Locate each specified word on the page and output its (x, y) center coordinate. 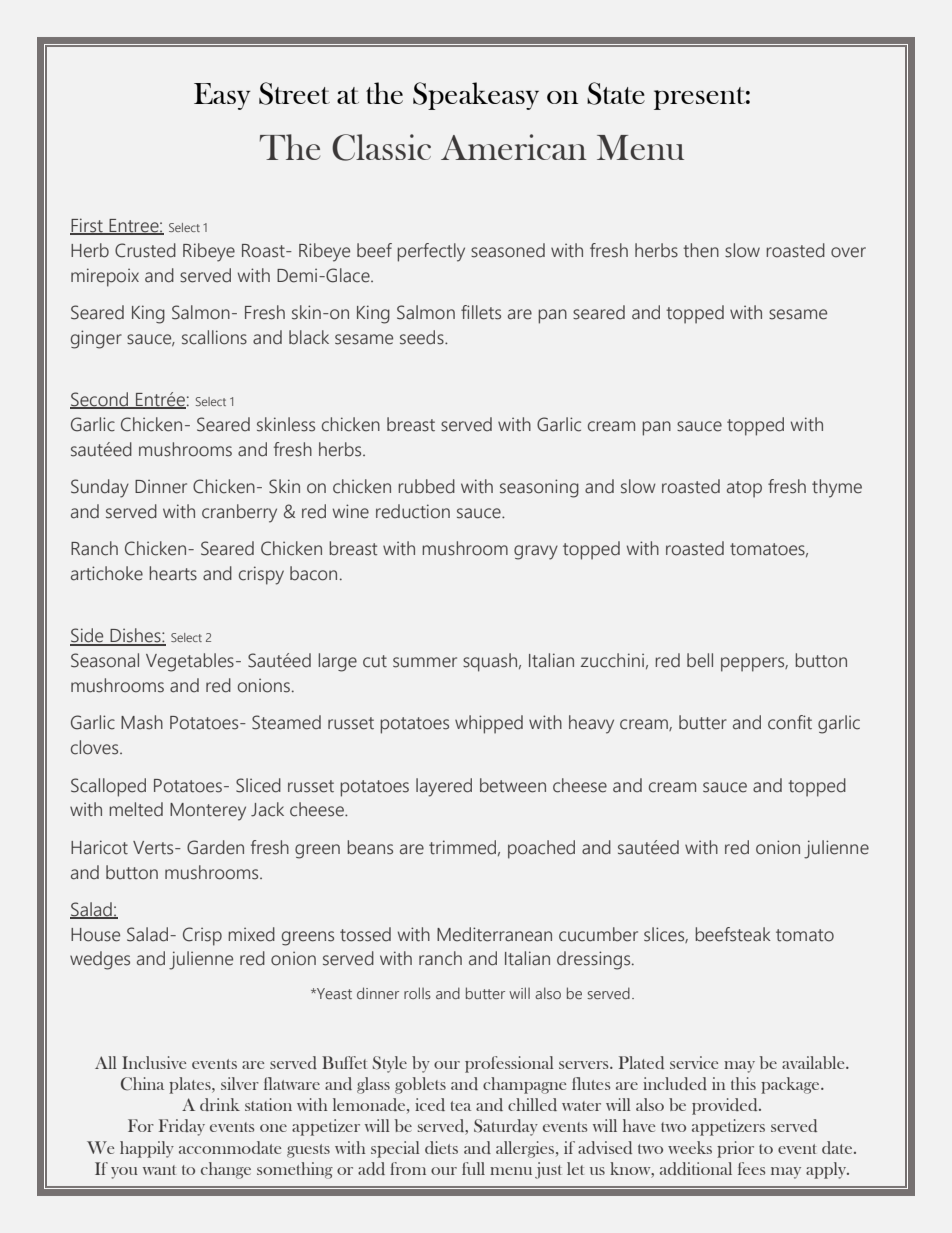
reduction (413, 511)
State (616, 93)
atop (744, 489)
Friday (182, 1127)
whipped (489, 724)
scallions (214, 337)
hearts (173, 573)
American (514, 147)
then (701, 250)
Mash (142, 722)
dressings (595, 960)
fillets (481, 312)
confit (790, 722)
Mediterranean (494, 934)
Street (294, 93)
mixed (251, 934)
